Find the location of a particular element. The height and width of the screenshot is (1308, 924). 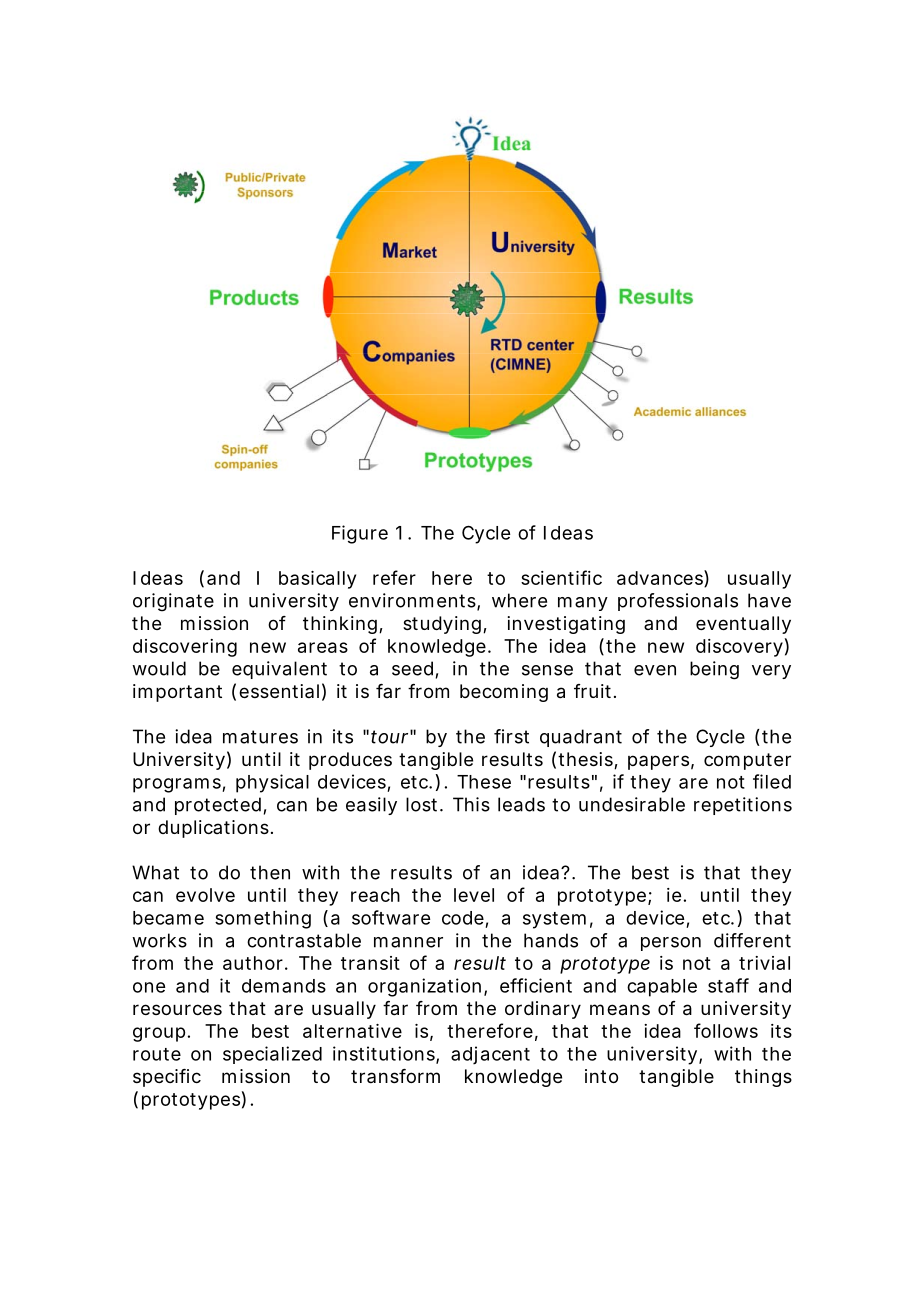

something is located at coordinates (263, 919).
